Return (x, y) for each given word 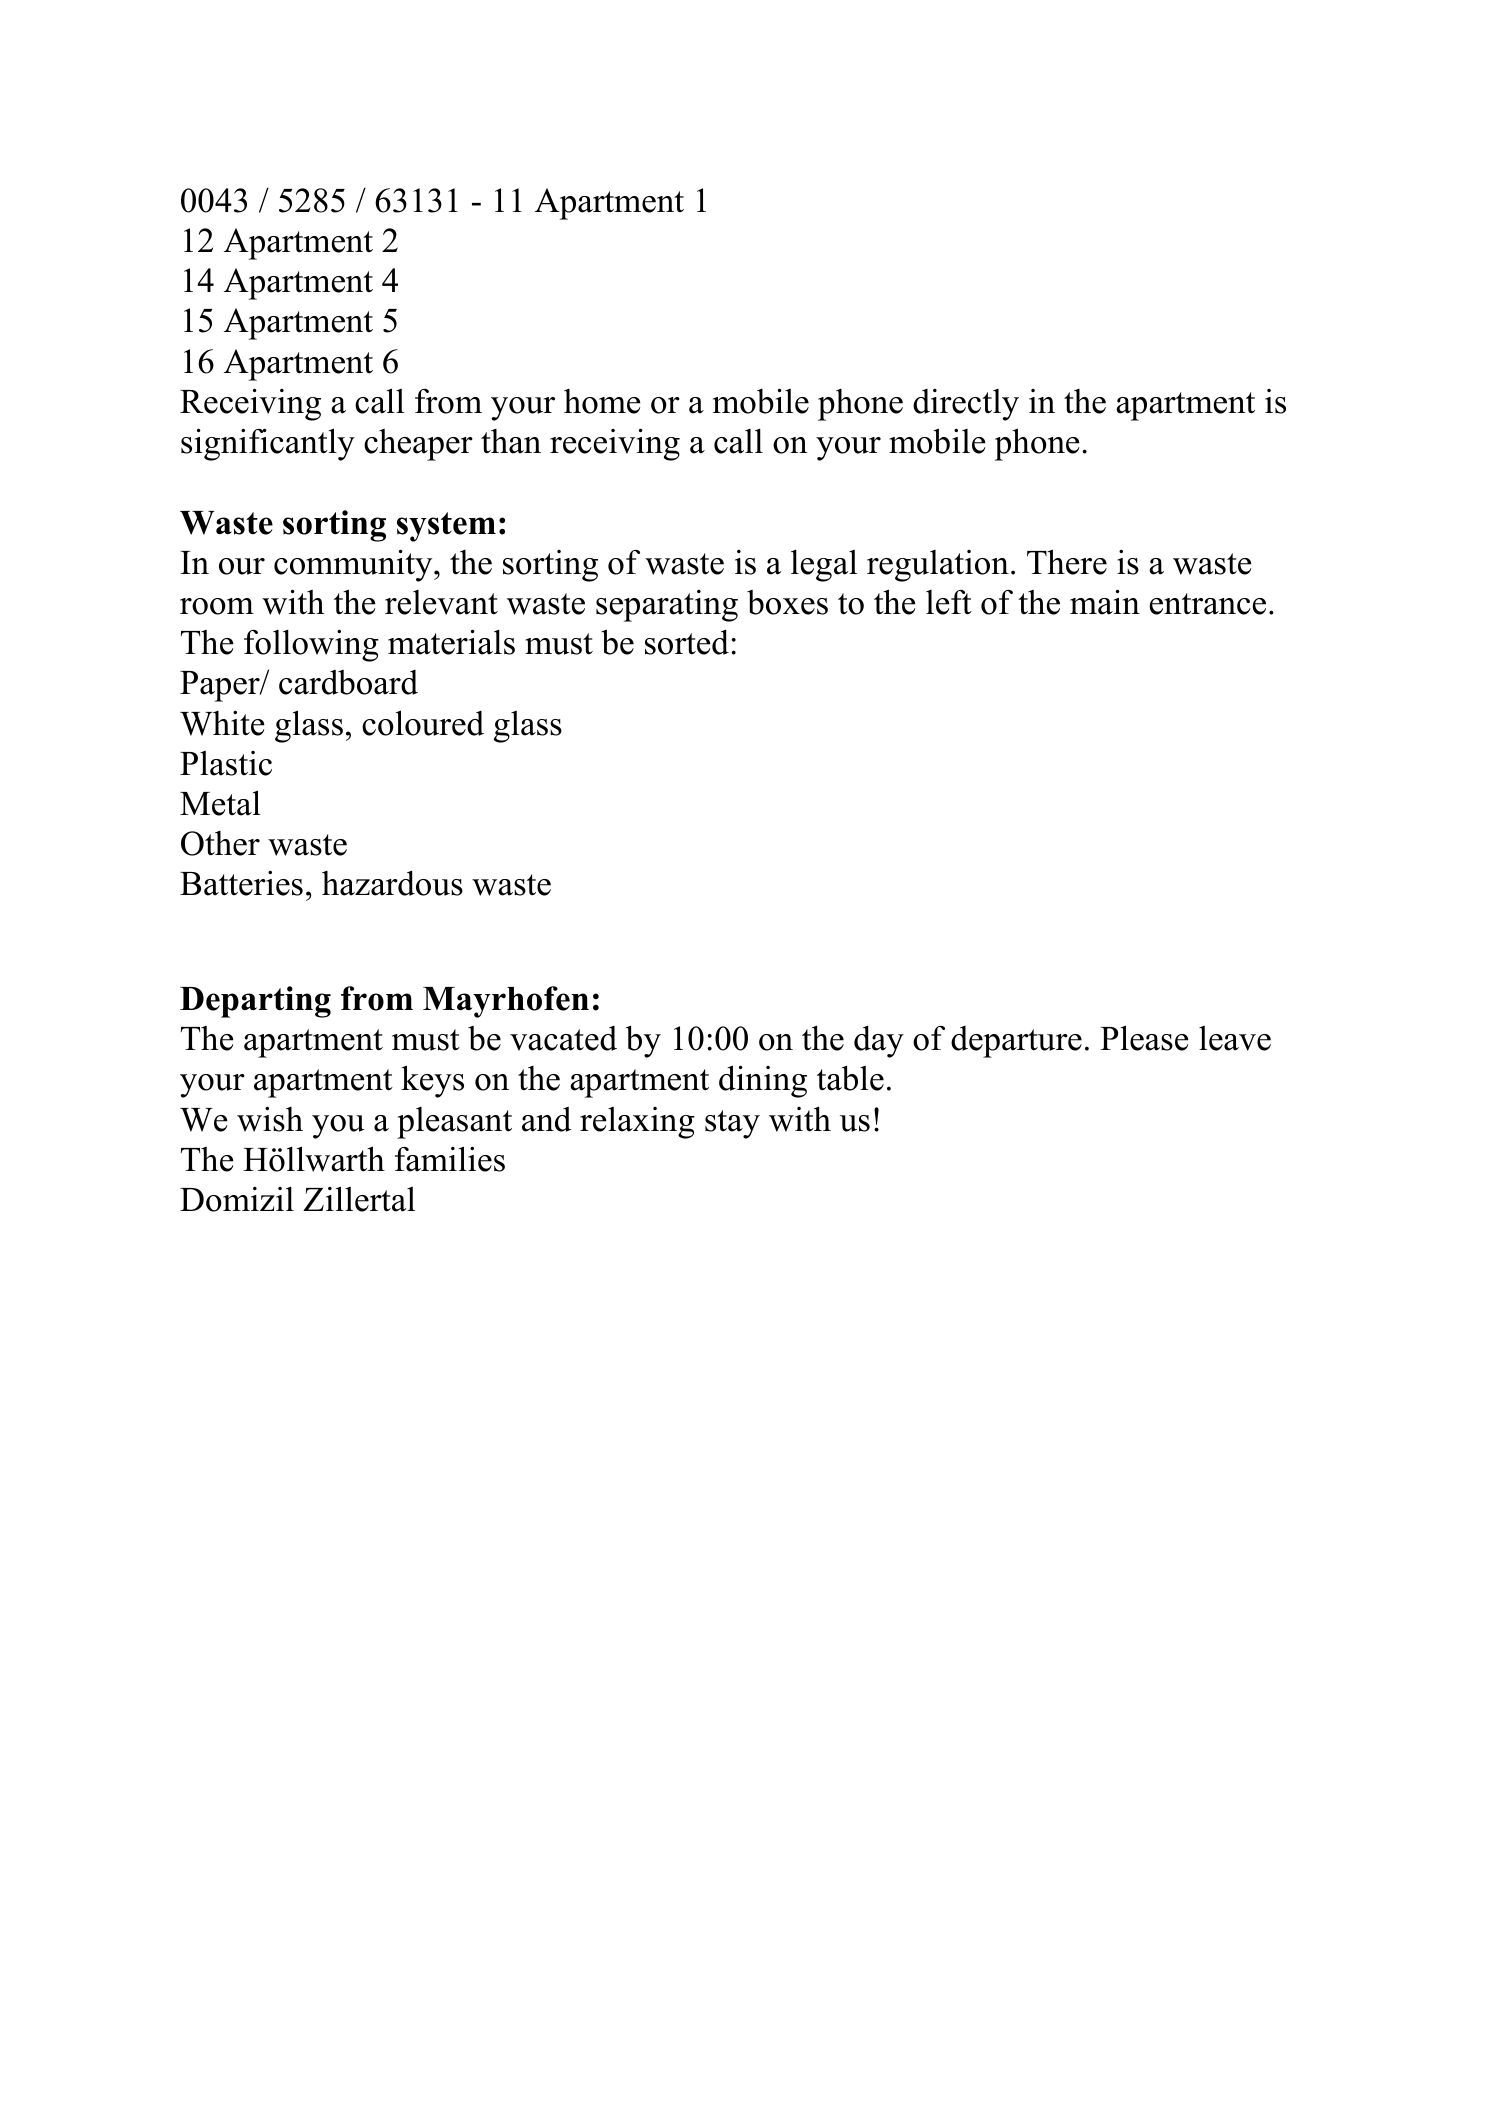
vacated (563, 1038)
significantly (268, 444)
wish (270, 1119)
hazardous (392, 883)
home (602, 401)
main (1105, 602)
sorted (687, 642)
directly (966, 405)
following (311, 645)
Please (1144, 1038)
